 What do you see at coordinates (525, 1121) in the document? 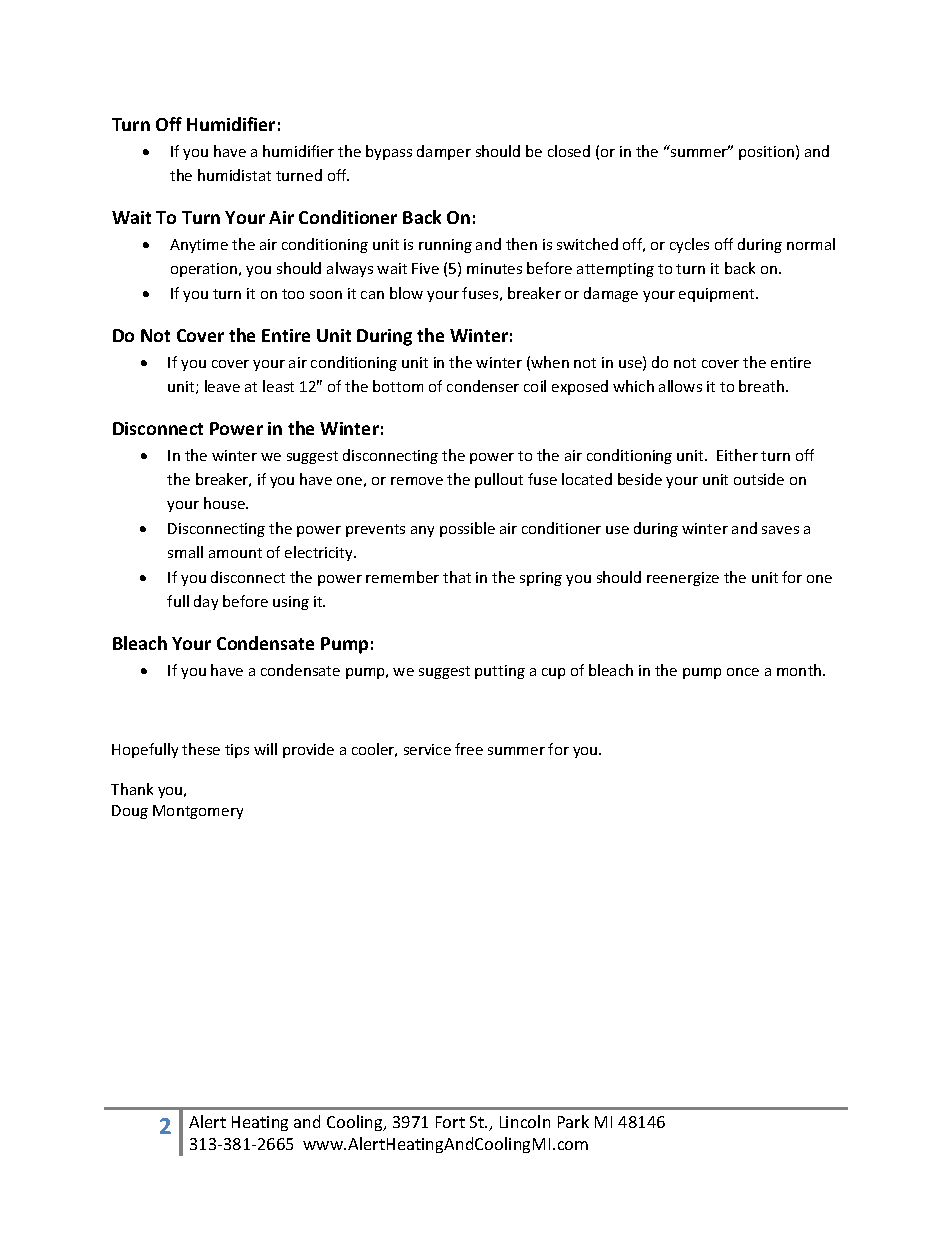
I see `Lincoln` at bounding box center [525, 1121].
